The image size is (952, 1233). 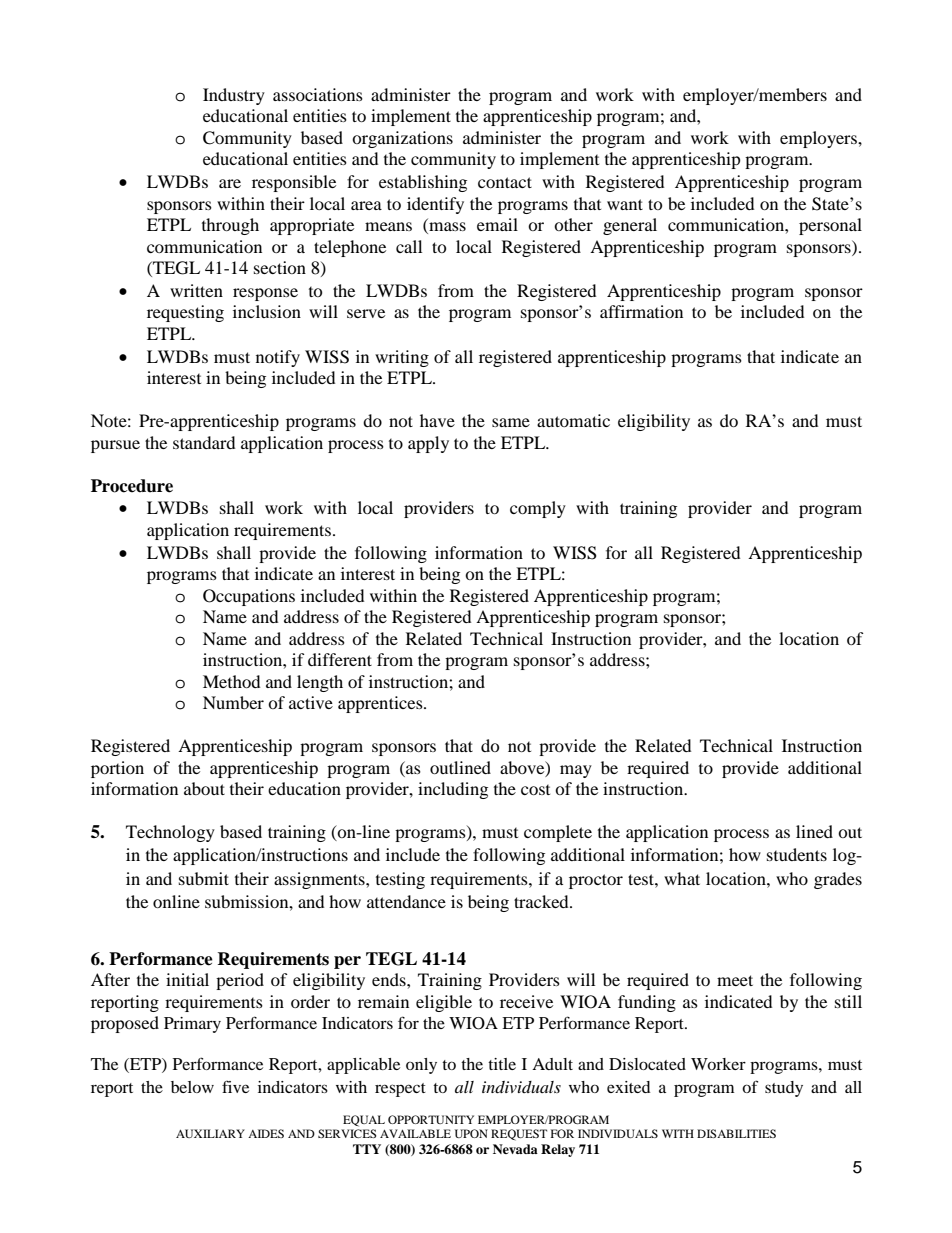 I want to click on AUXILIARY, so click(x=210, y=1133).
